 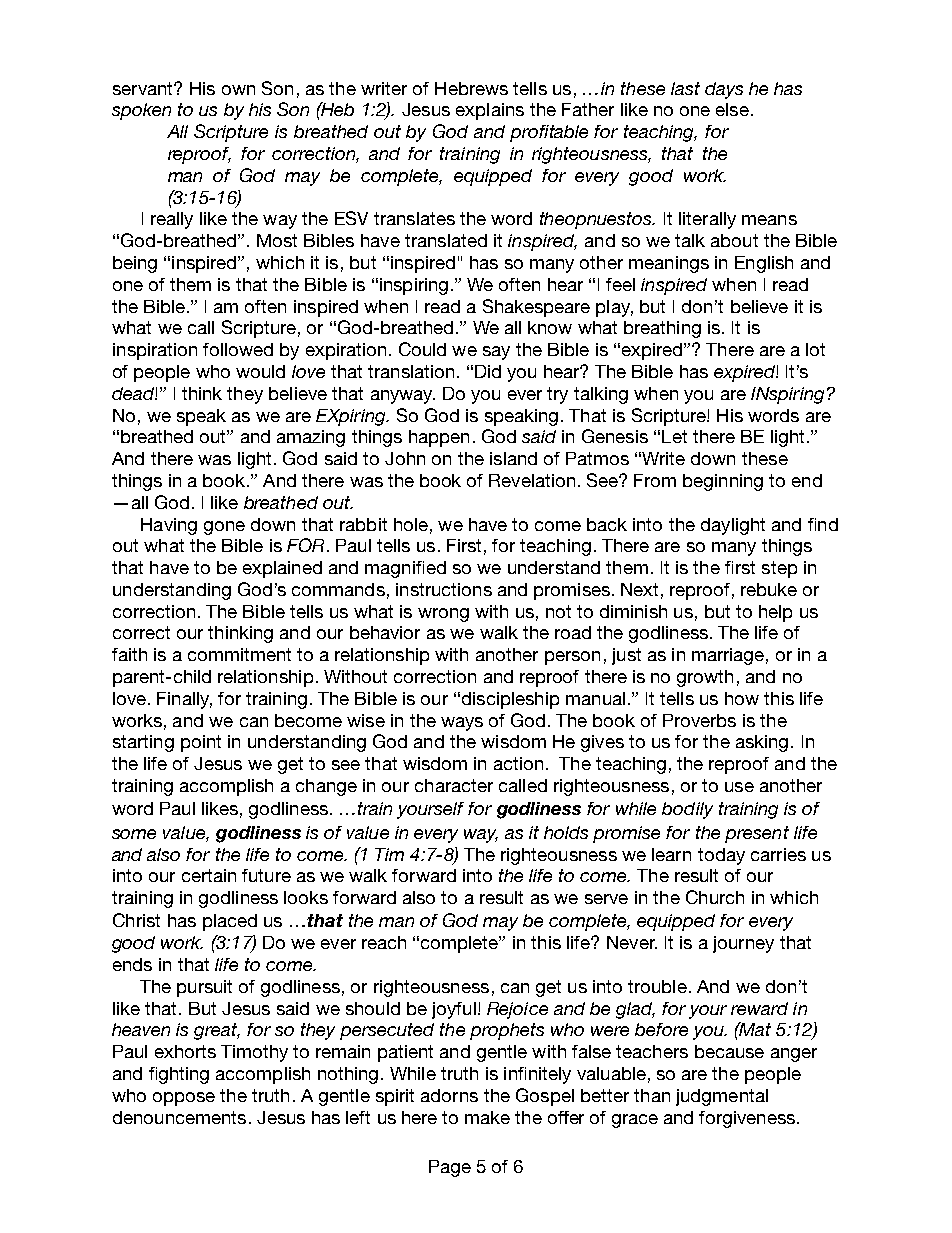 What do you see at coordinates (487, 1117) in the image?
I see `make` at bounding box center [487, 1117].
